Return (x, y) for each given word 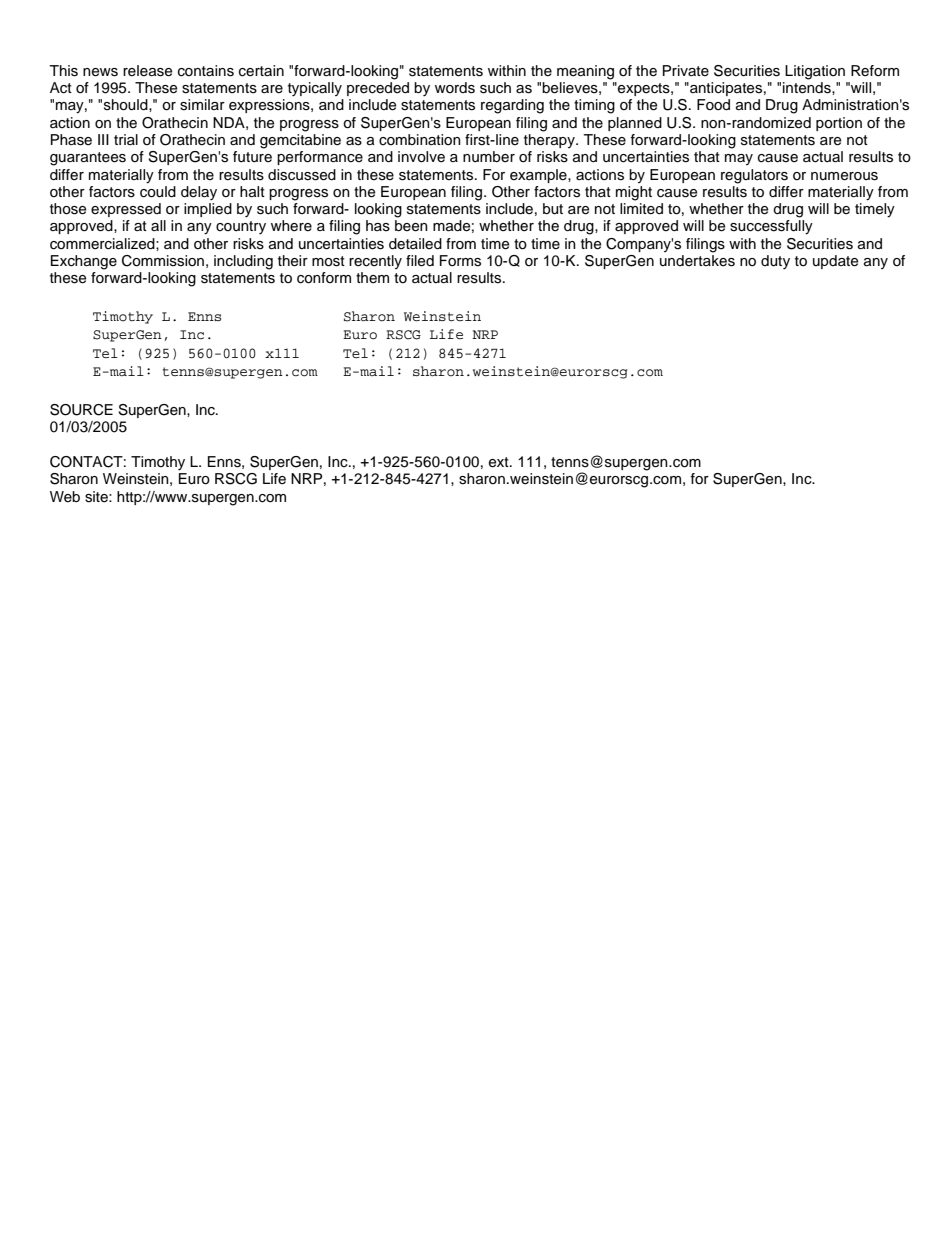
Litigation (815, 72)
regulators (754, 176)
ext (500, 462)
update (835, 262)
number (489, 157)
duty (775, 262)
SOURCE (81, 410)
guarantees (88, 159)
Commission (163, 261)
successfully (771, 227)
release (147, 71)
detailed (415, 244)
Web (65, 496)
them (372, 278)
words (455, 88)
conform (324, 278)
